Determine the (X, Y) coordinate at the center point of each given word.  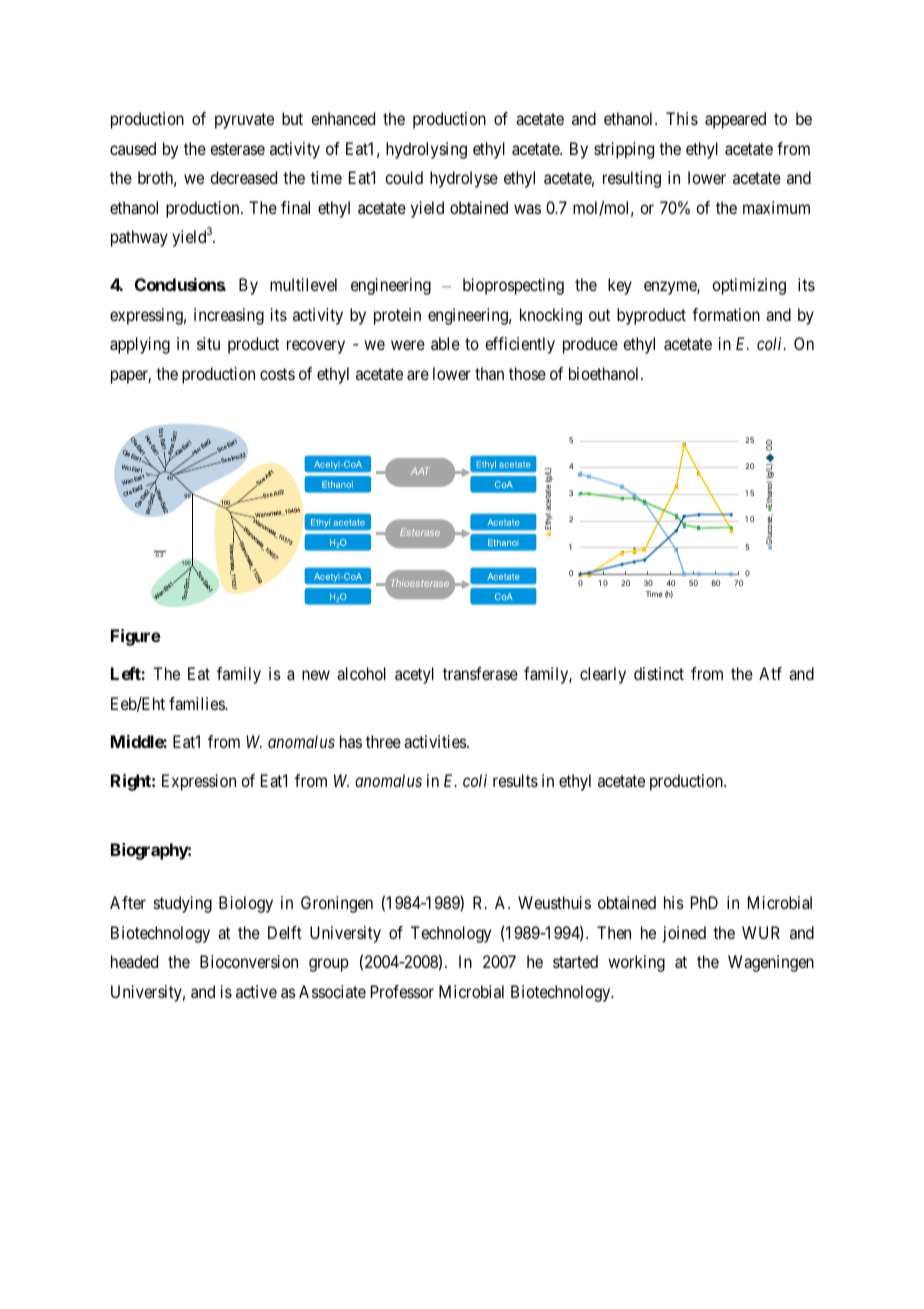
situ (208, 343)
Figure (136, 637)
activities (436, 741)
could (404, 177)
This (682, 118)
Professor (402, 991)
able (445, 343)
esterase (237, 149)
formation (726, 314)
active (256, 991)
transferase (480, 673)
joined (684, 934)
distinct (659, 673)
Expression (199, 782)
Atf (770, 673)
